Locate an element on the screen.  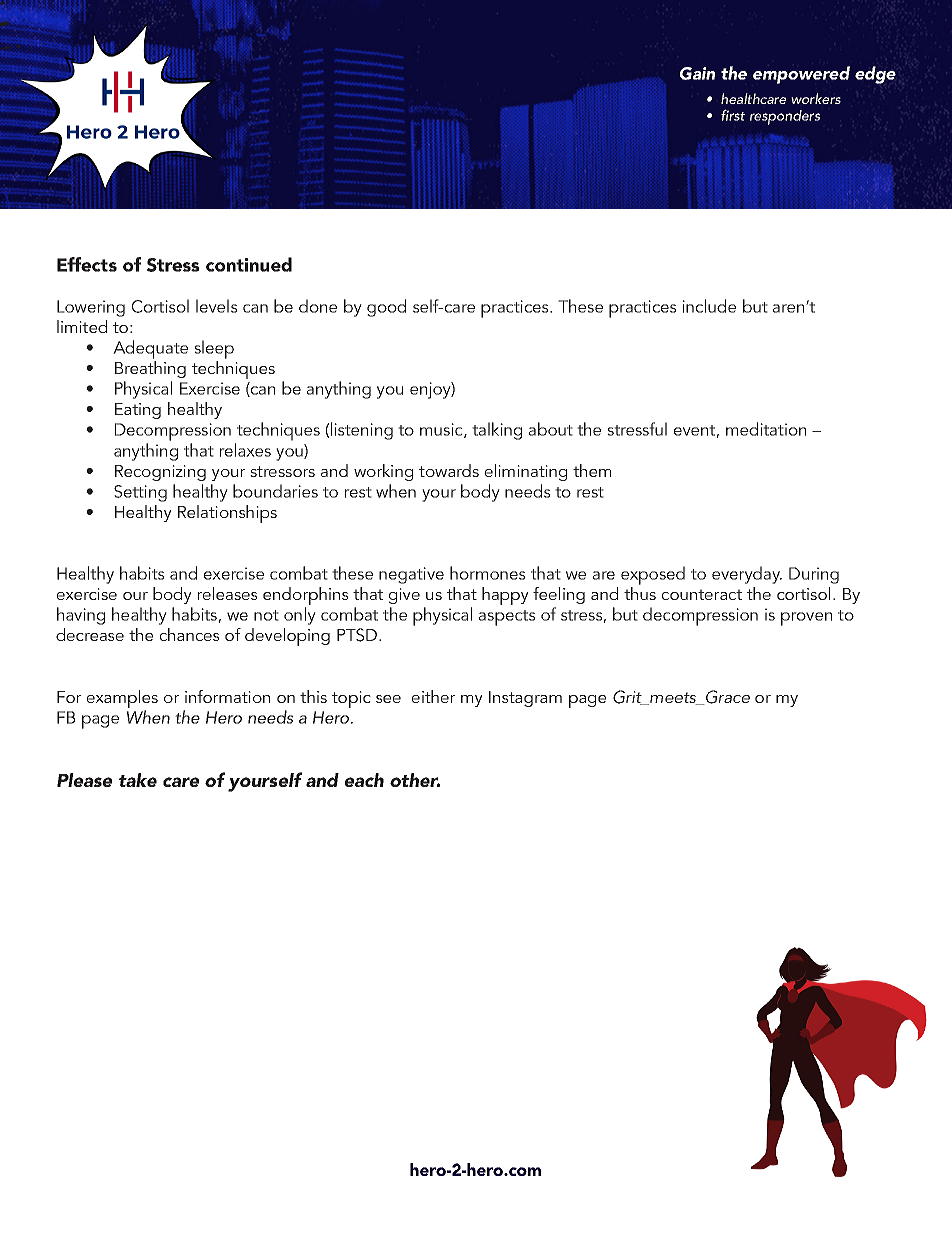
workers is located at coordinates (816, 98).
